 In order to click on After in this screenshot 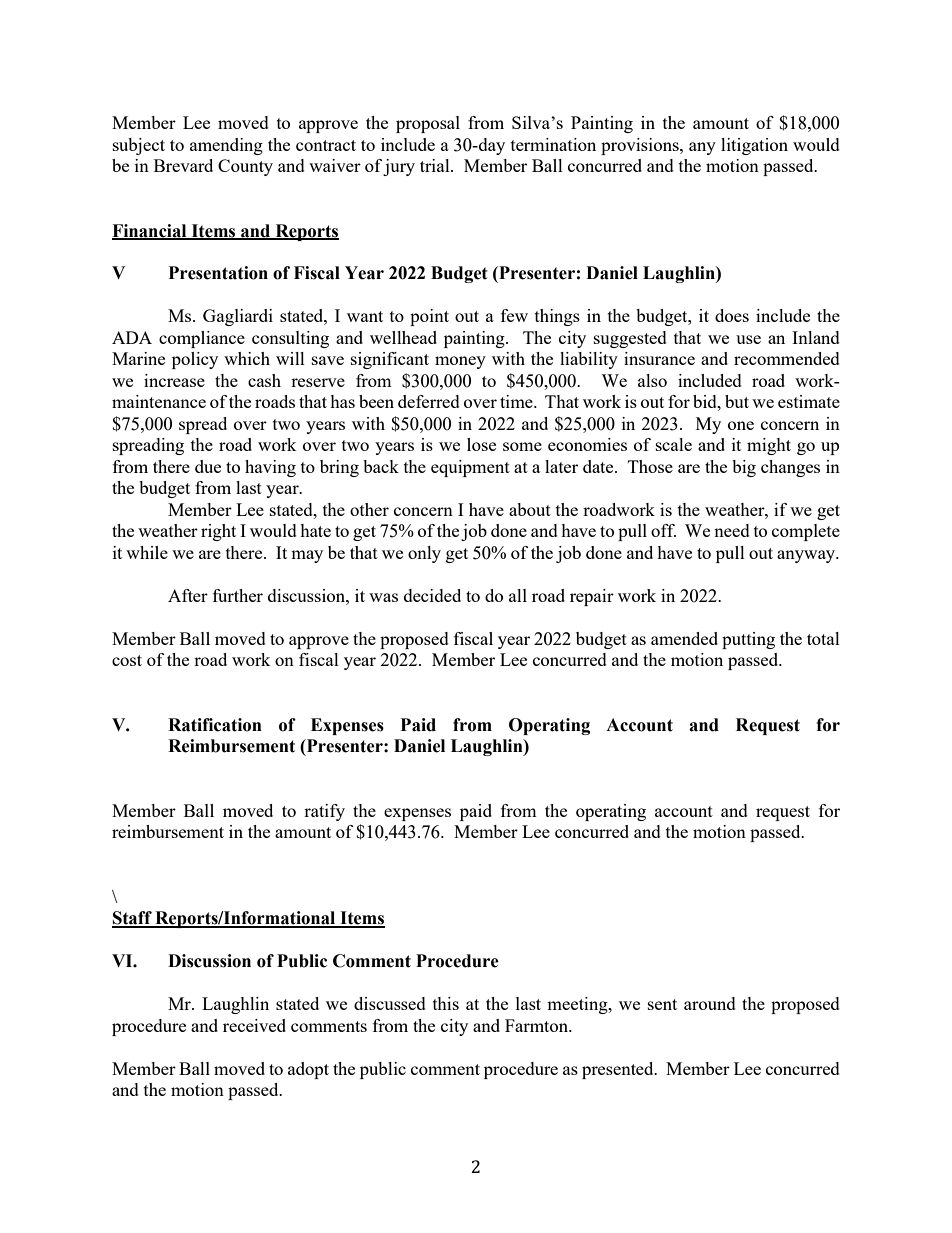, I will do `click(188, 595)`.
